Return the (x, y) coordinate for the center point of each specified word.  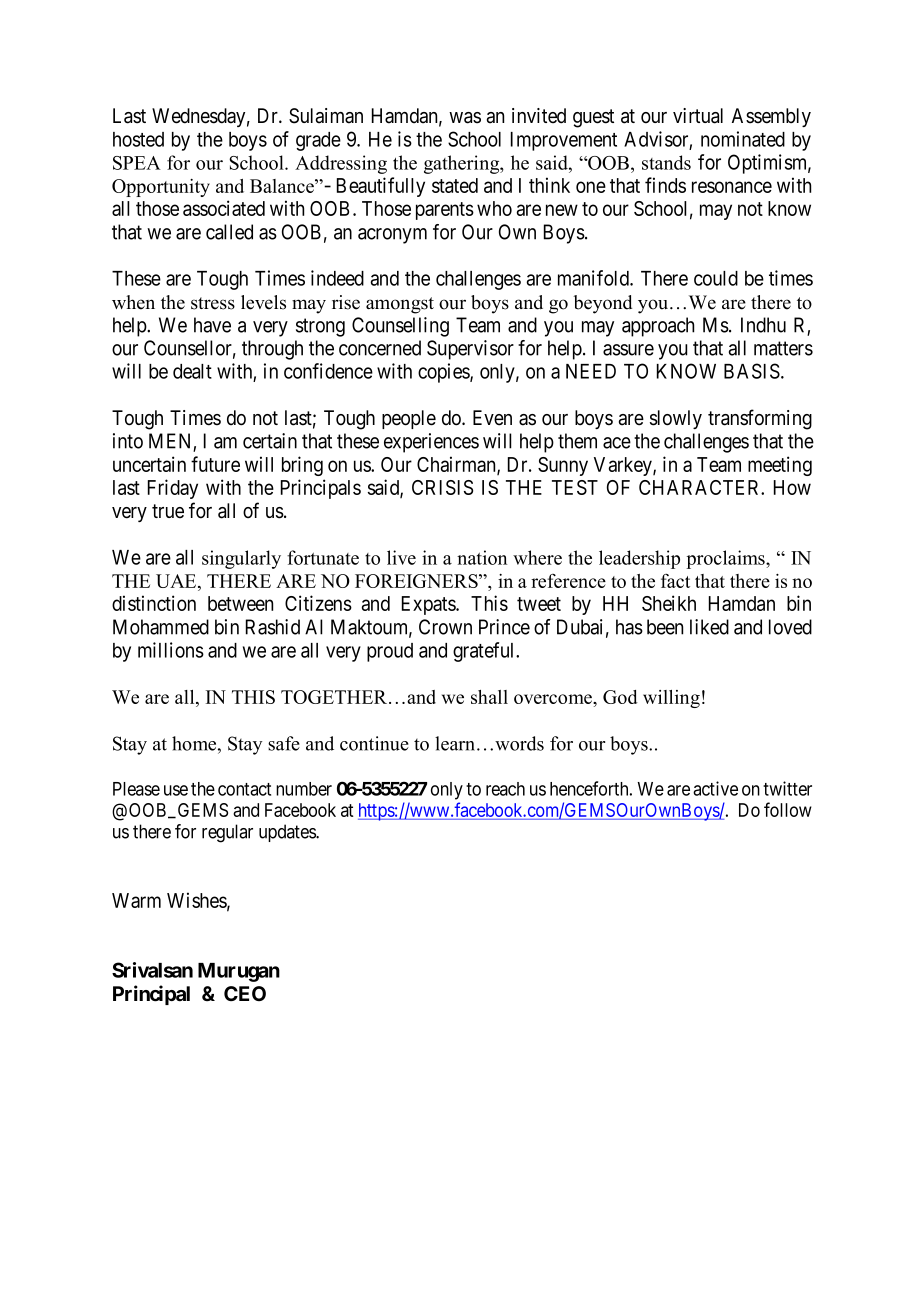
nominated (743, 139)
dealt (192, 371)
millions (171, 650)
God (620, 697)
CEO (245, 993)
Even (492, 418)
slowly (676, 419)
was (465, 118)
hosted (138, 139)
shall (489, 697)
